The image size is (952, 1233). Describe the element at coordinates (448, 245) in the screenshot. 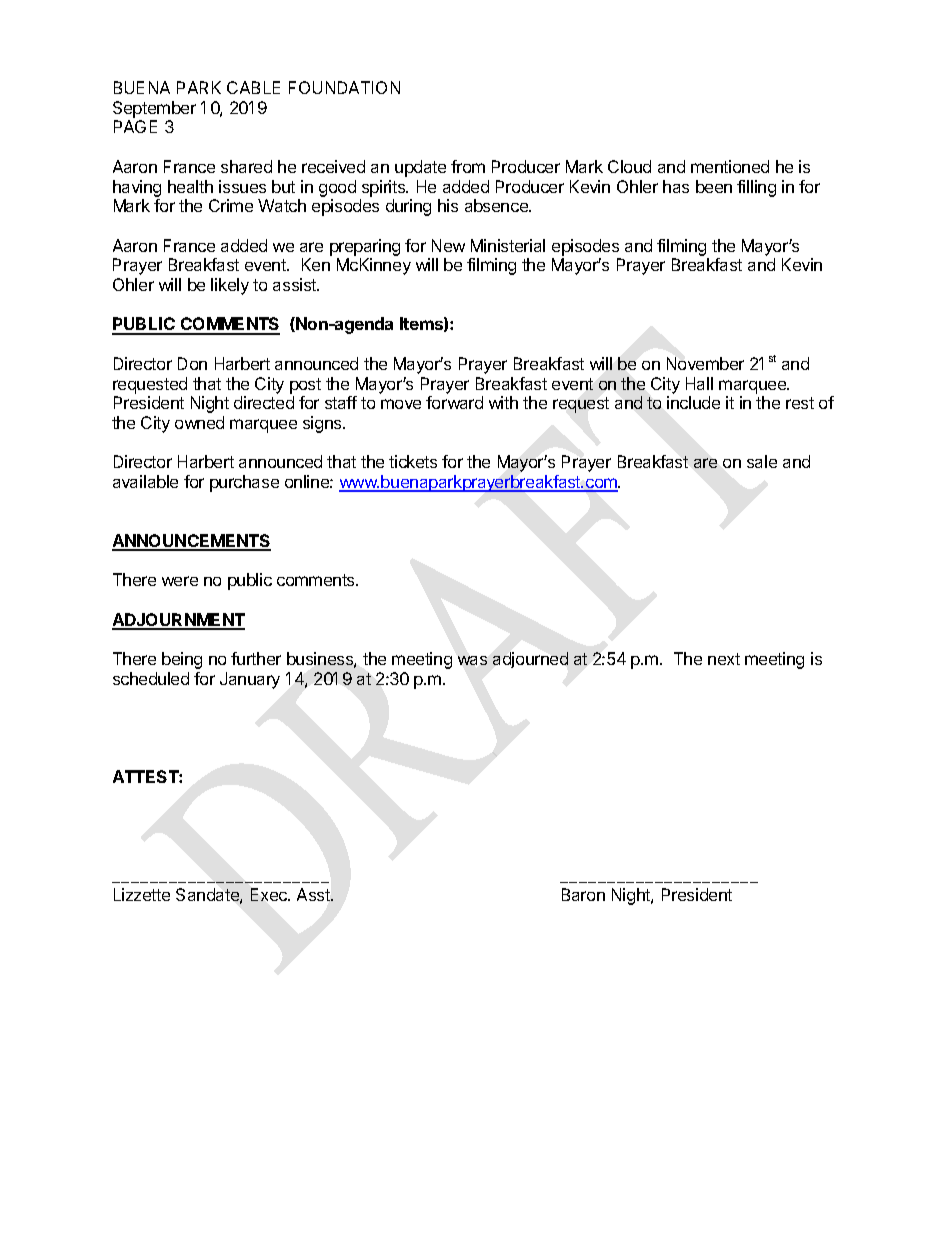

I see `New` at that location.
